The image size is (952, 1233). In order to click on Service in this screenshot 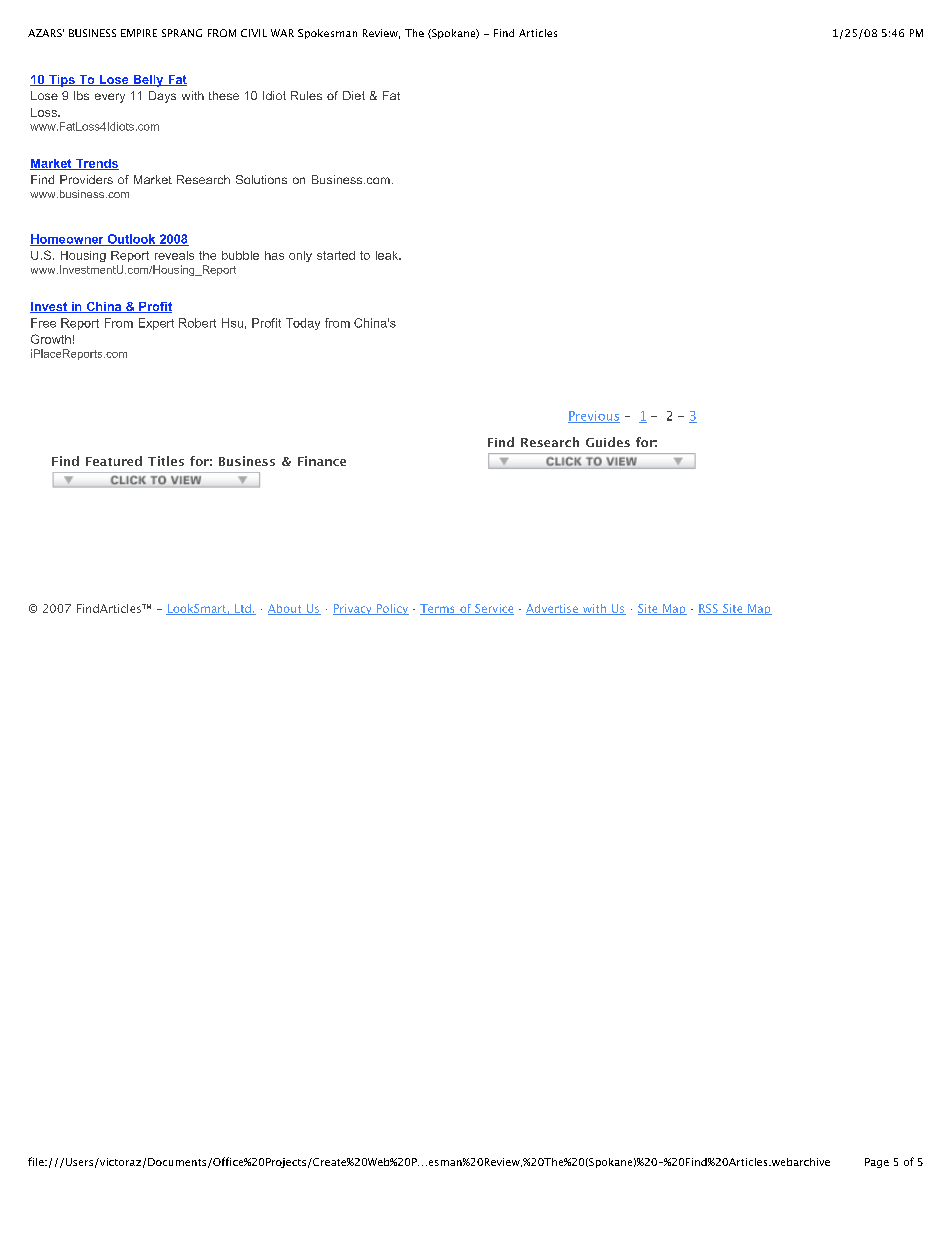, I will do `click(493, 609)`.
